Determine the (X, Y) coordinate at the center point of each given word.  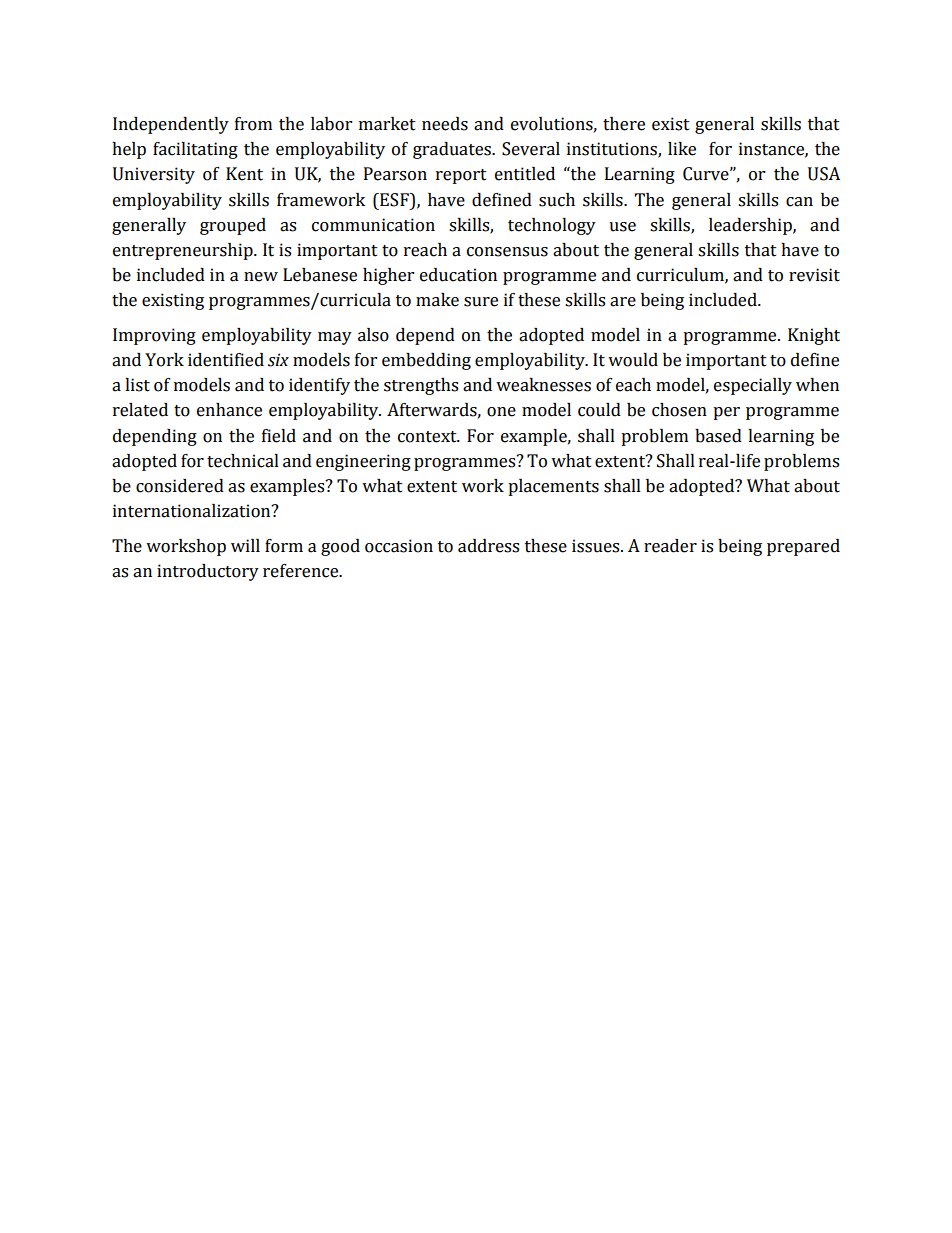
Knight (814, 336)
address (488, 546)
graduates (453, 150)
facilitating (195, 150)
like (682, 149)
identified (226, 360)
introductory (208, 572)
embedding (426, 361)
